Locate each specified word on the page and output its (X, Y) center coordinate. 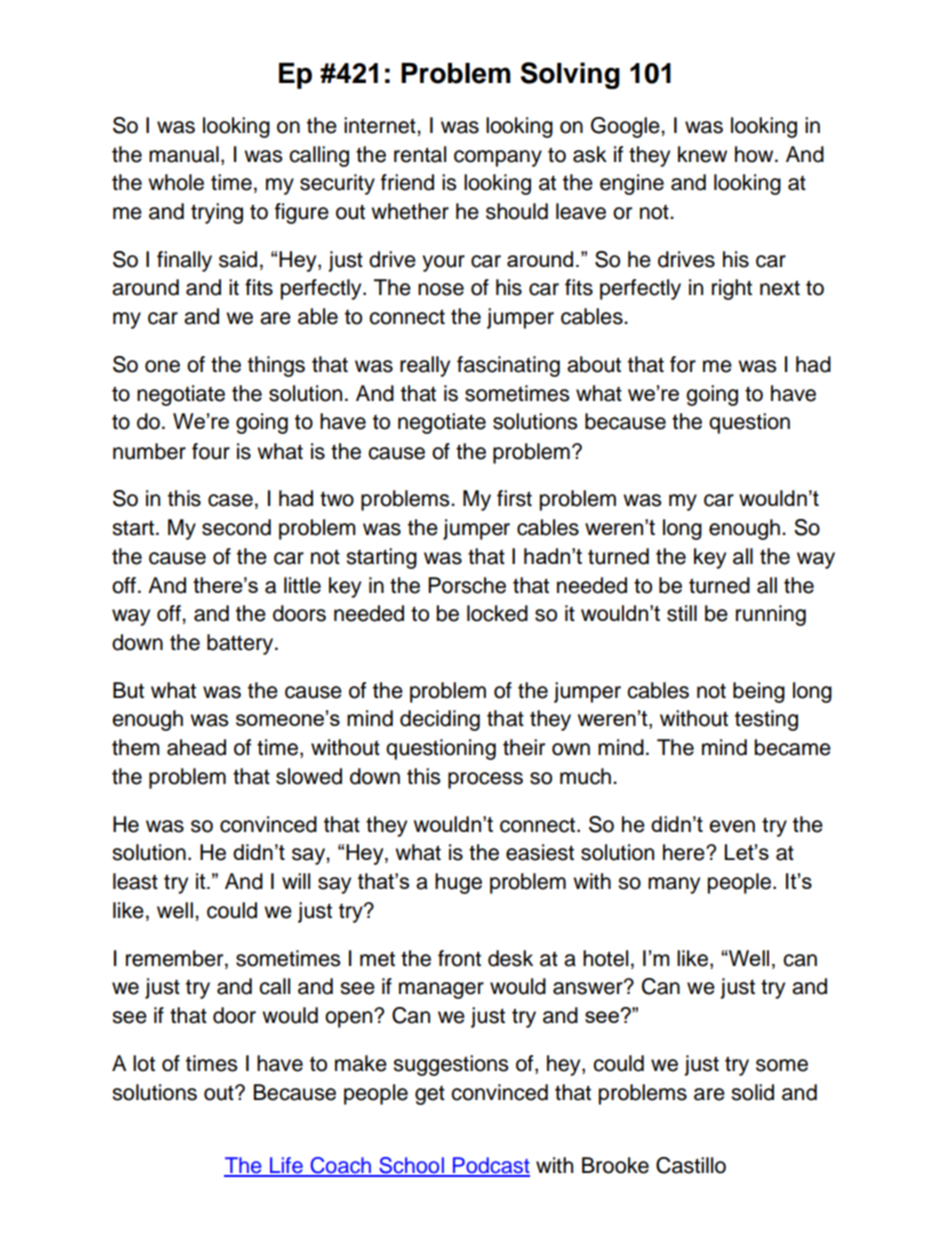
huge (458, 883)
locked (497, 613)
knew (702, 154)
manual (184, 154)
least (135, 881)
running (771, 615)
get (430, 1095)
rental (420, 154)
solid (752, 1092)
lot (144, 1063)
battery (241, 644)
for (683, 364)
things (276, 366)
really (425, 366)
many (674, 885)
